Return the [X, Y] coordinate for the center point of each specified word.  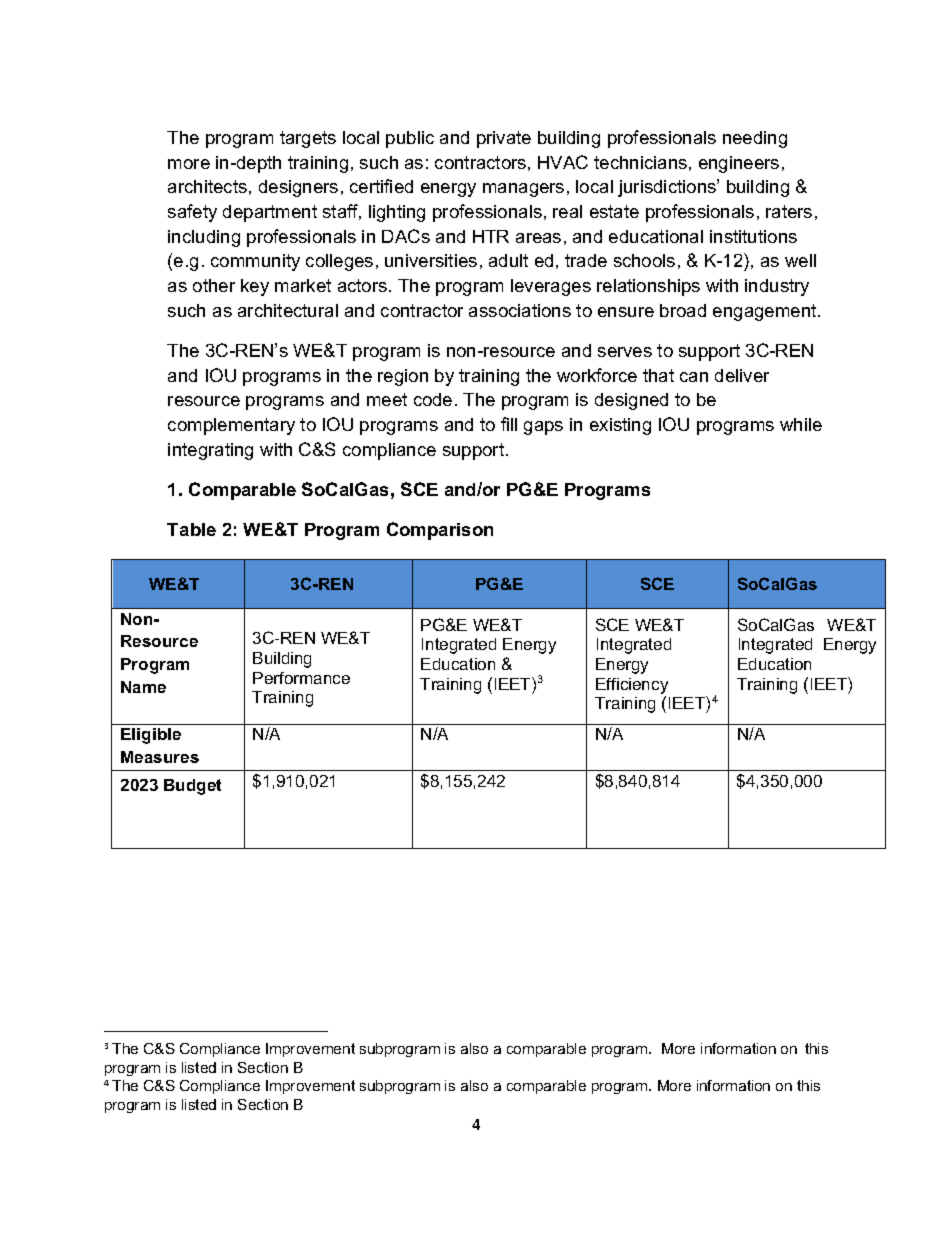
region [403, 377]
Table [191, 529]
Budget [192, 787]
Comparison [440, 531]
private [504, 139]
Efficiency [632, 686]
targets [308, 139]
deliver [742, 375]
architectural [288, 310]
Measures [160, 757]
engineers [739, 164]
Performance [301, 678]
